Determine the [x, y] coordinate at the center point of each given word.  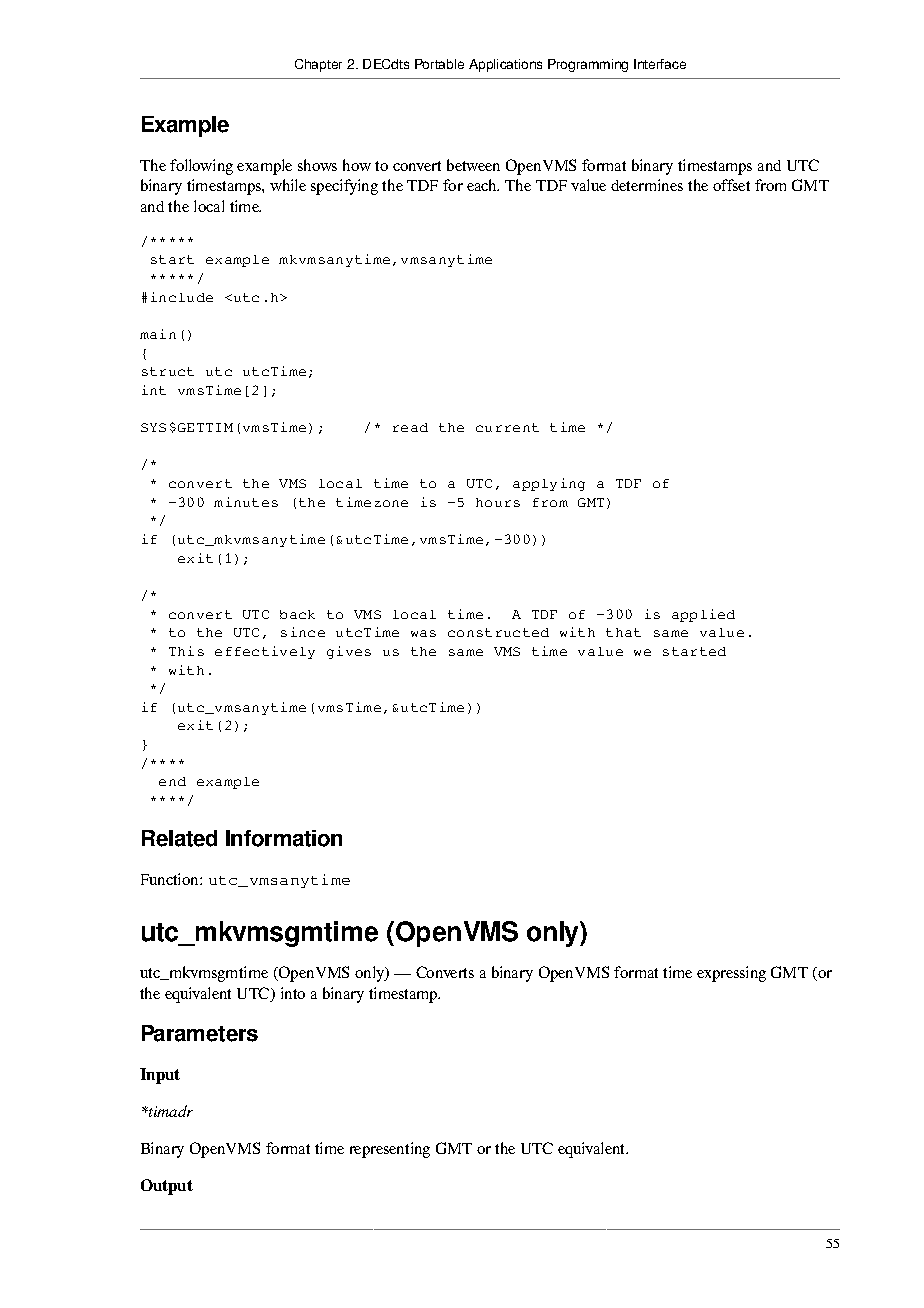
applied [703, 615]
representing [390, 1150]
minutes [246, 502]
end [172, 781]
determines [647, 185]
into [293, 993]
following [201, 167]
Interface [660, 64]
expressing [731, 974]
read [410, 427]
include [182, 297]
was [423, 633]
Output [167, 1187]
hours [498, 502]
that [623, 632]
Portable [439, 64]
